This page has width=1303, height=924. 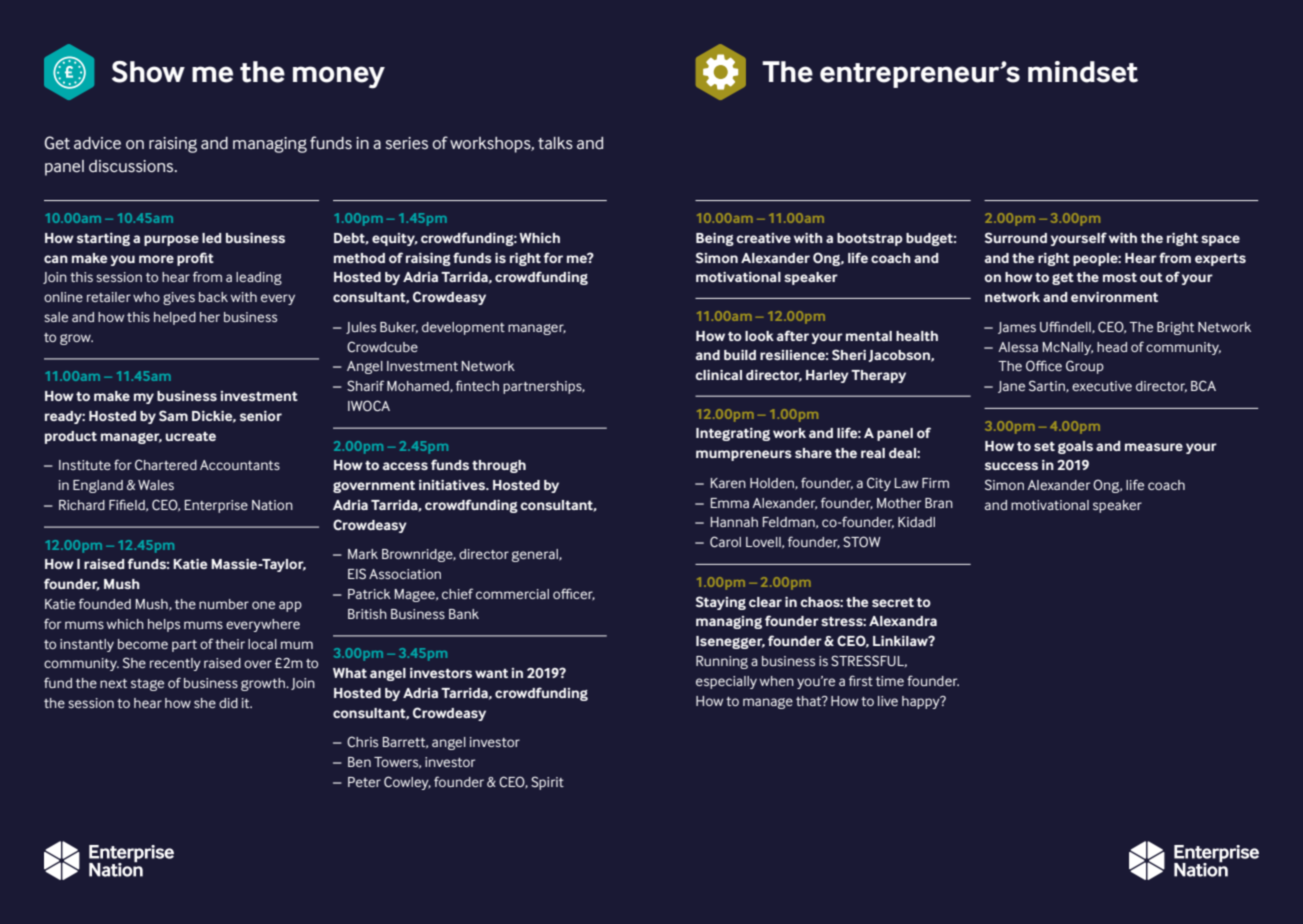 What do you see at coordinates (359, 762) in the page?
I see `Ben` at bounding box center [359, 762].
